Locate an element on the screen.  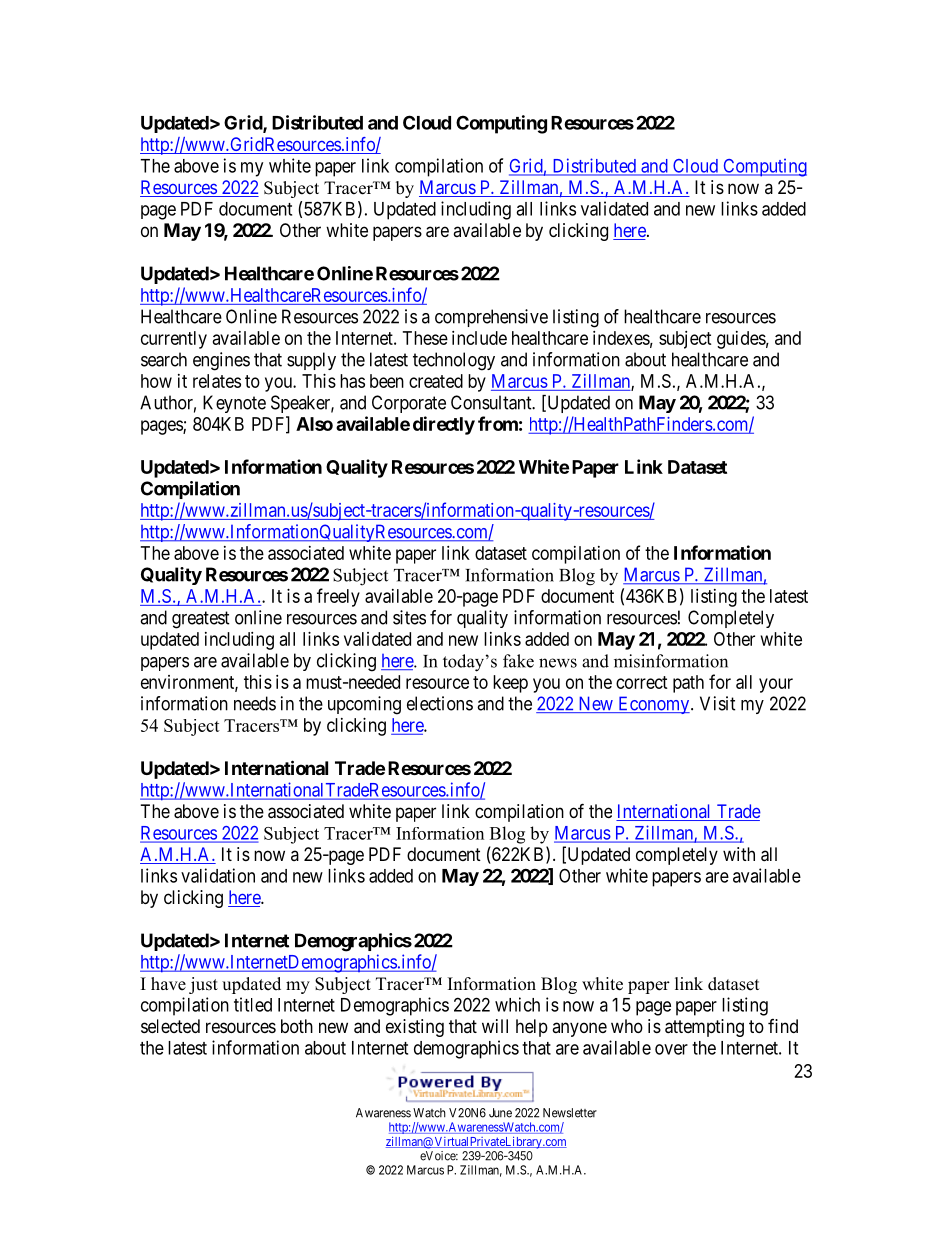
comprehensive is located at coordinates (491, 318).
